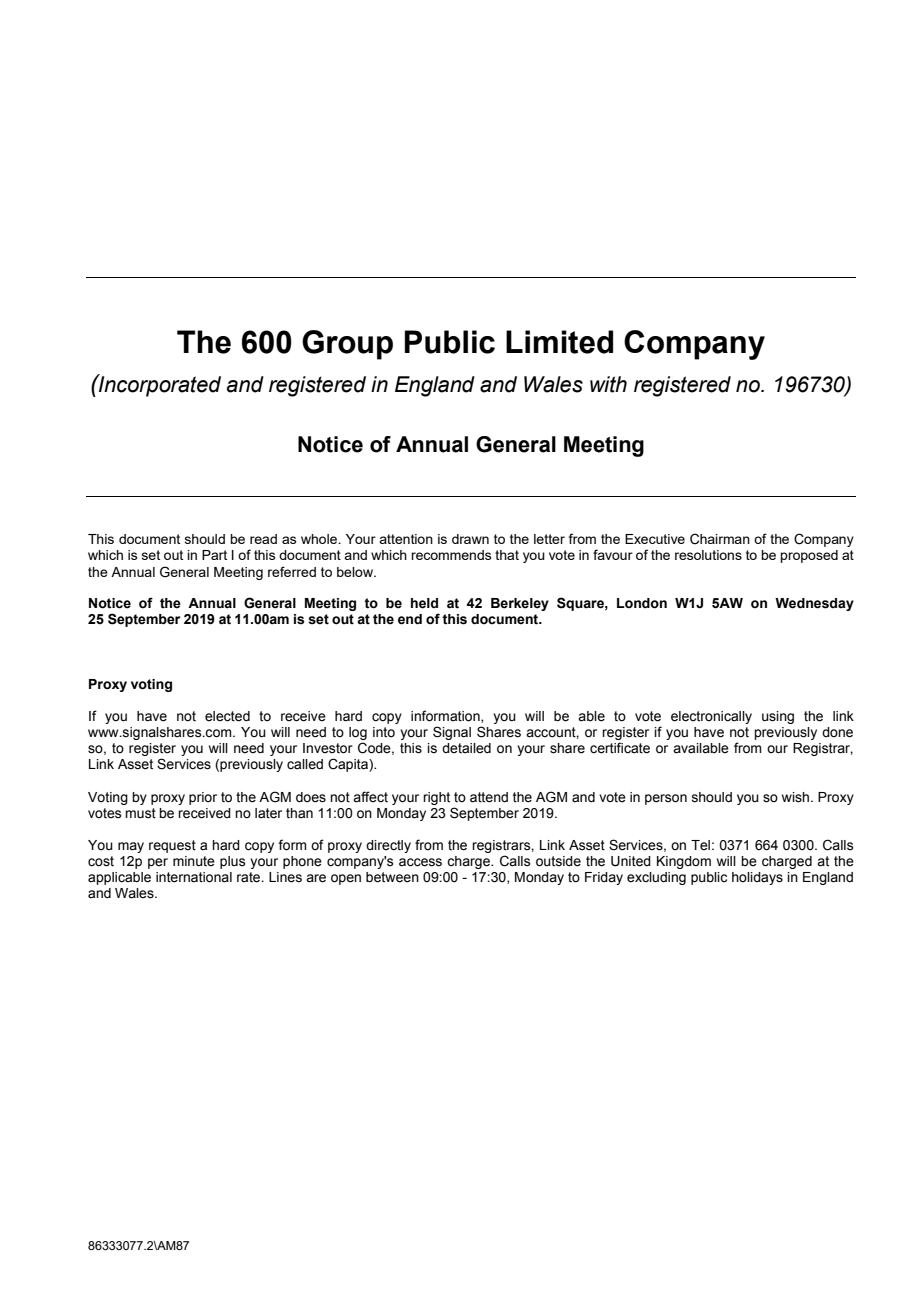  What do you see at coordinates (720, 539) in the screenshot?
I see `Chairman` at bounding box center [720, 539].
